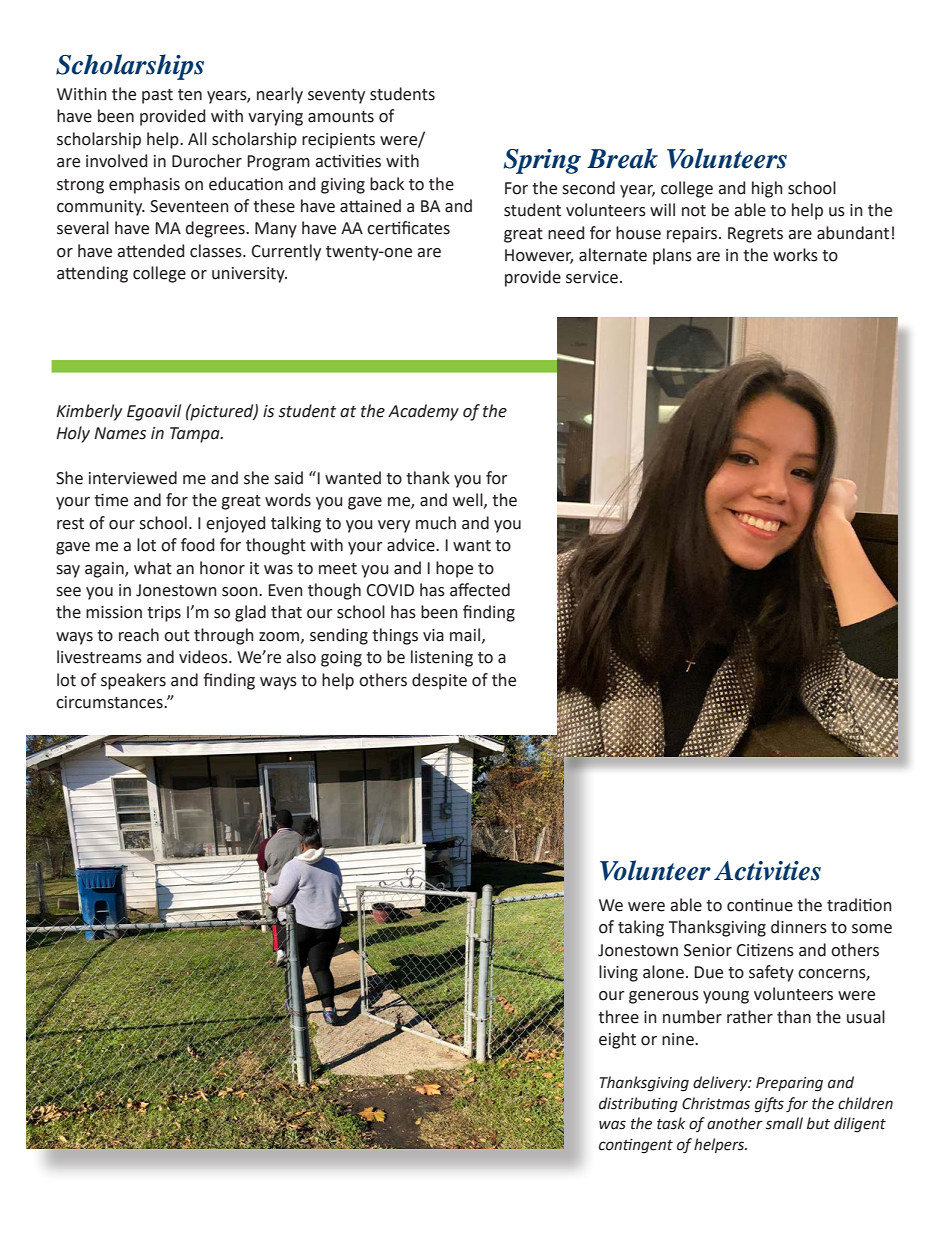 The height and width of the document is (1233, 952). I want to click on Spring, so click(542, 161).
